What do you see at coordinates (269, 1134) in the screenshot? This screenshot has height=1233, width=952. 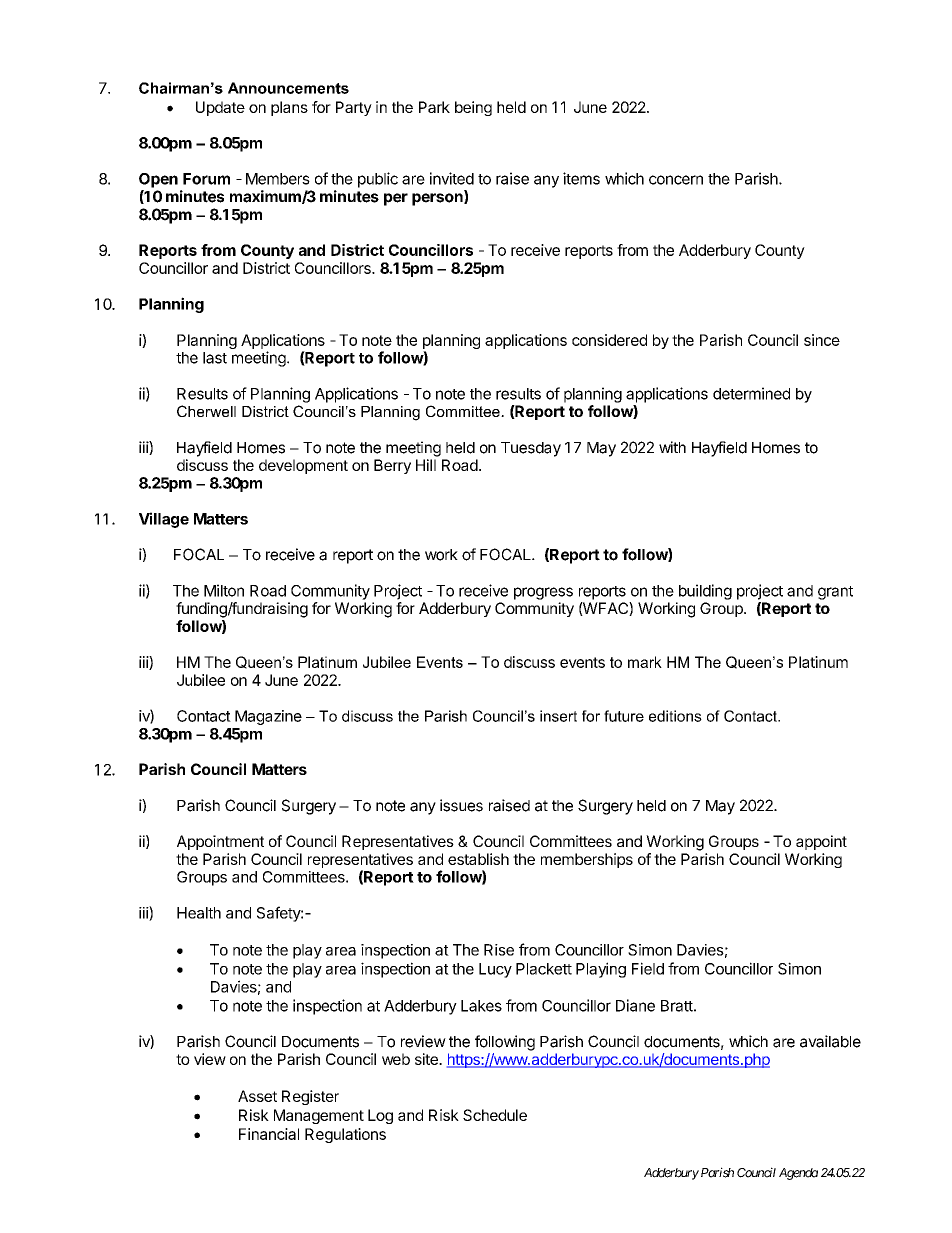 I see `Financial` at bounding box center [269, 1134].
